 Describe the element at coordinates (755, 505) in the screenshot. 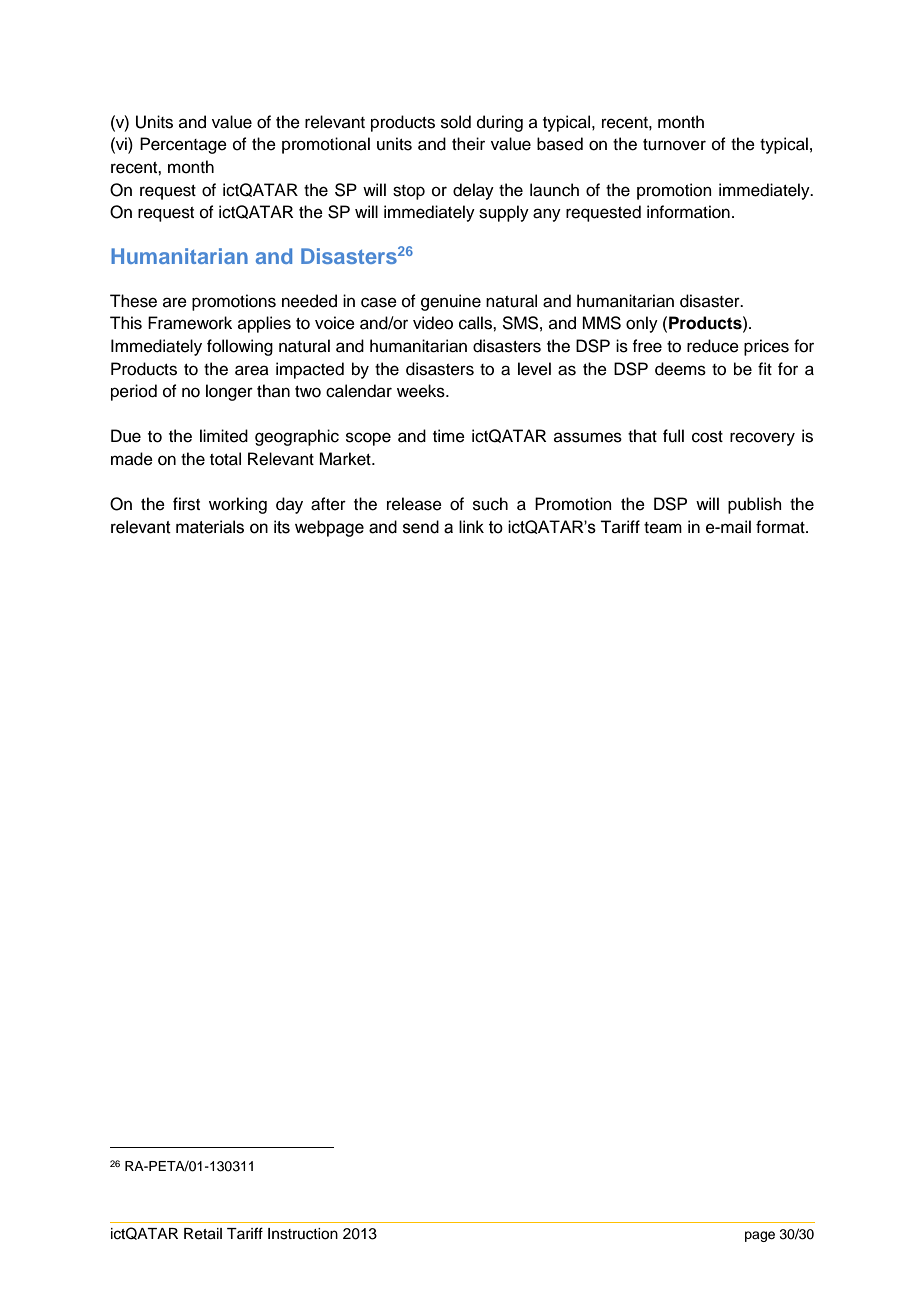

I see `publish` at that location.
